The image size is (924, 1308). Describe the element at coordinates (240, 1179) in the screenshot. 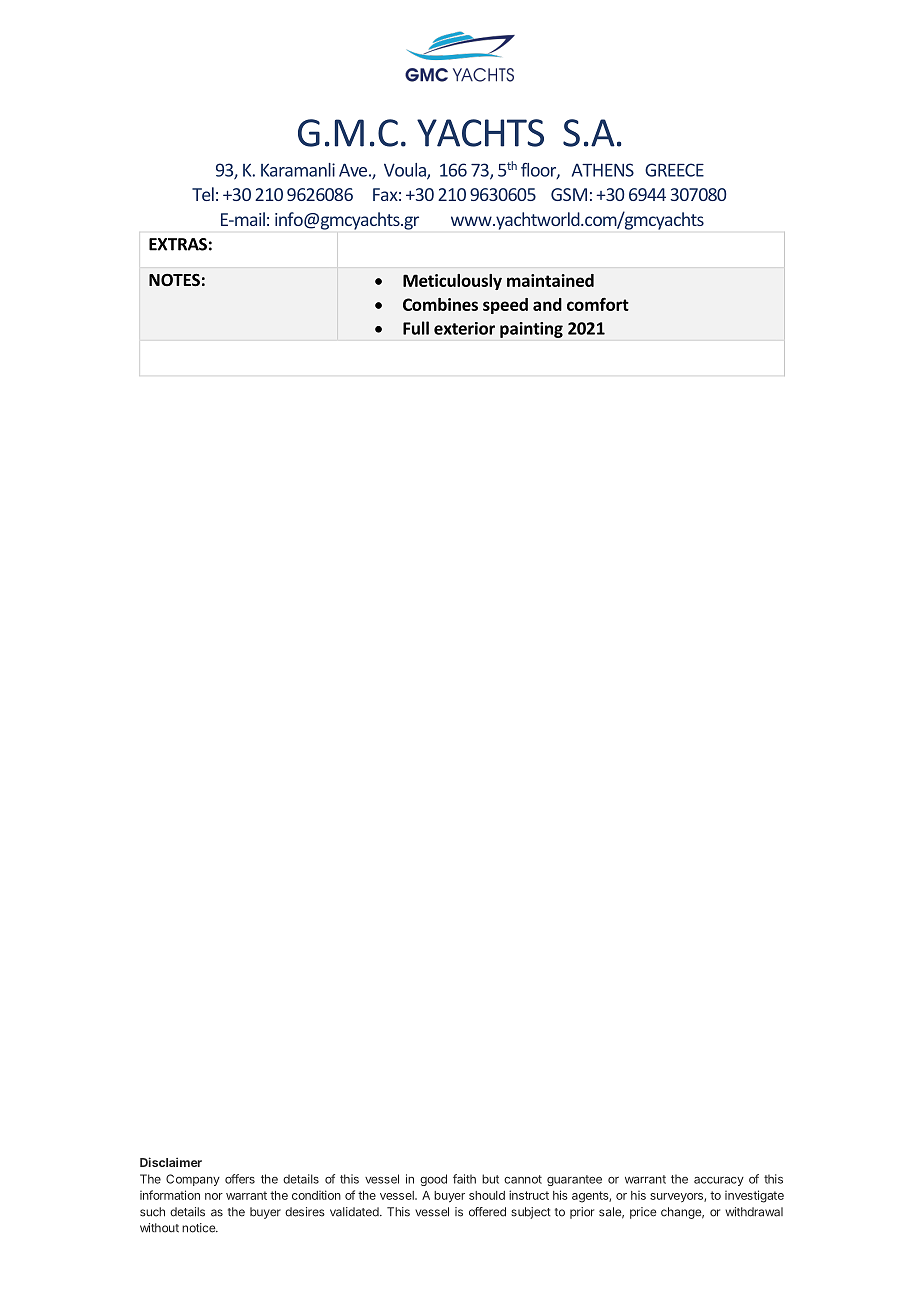

I see `offers` at that location.
